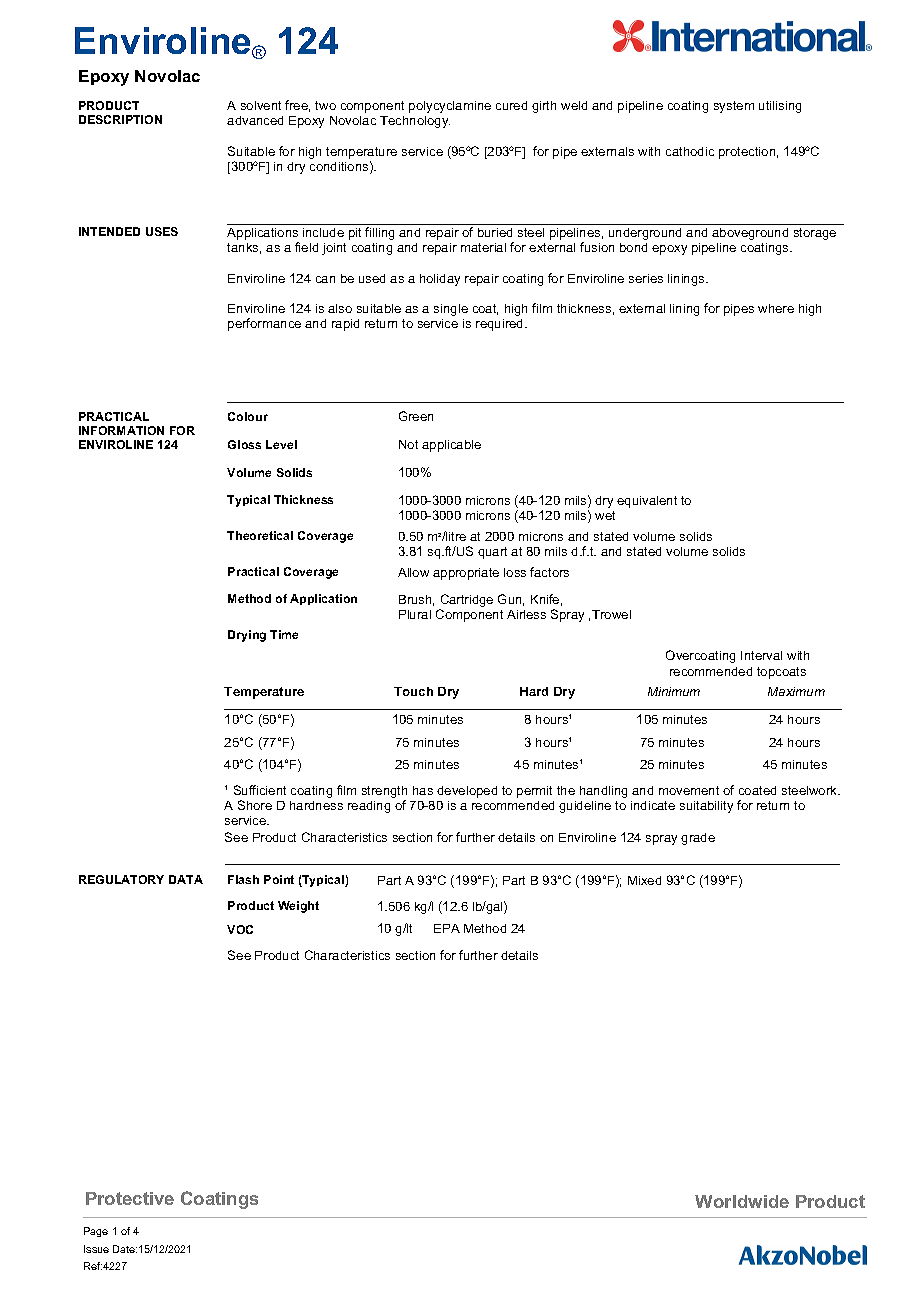  I want to click on developed, so click(467, 792).
